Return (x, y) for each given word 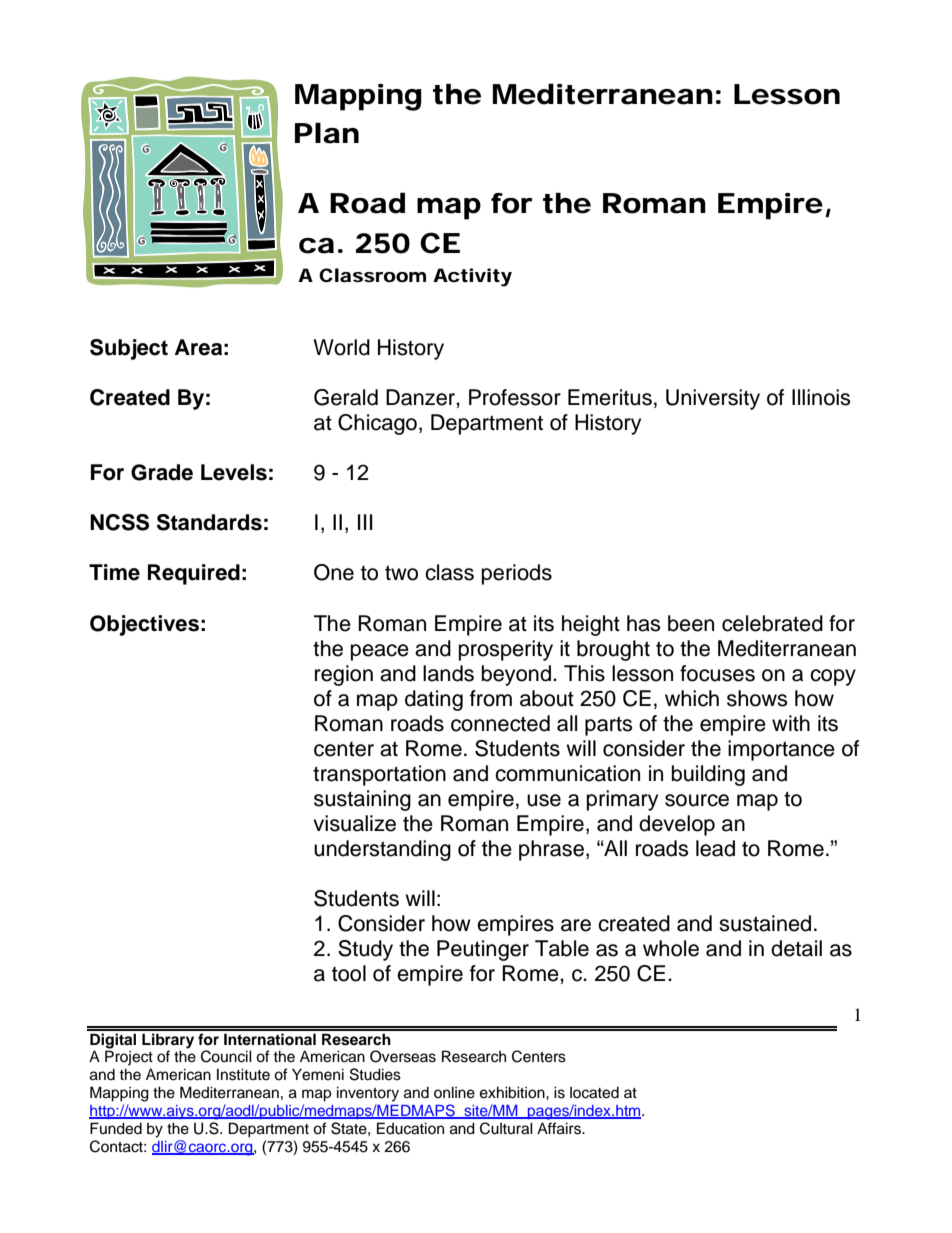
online (454, 1092)
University (713, 399)
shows (757, 698)
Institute (243, 1074)
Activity (472, 277)
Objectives (144, 625)
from (491, 698)
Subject (129, 349)
